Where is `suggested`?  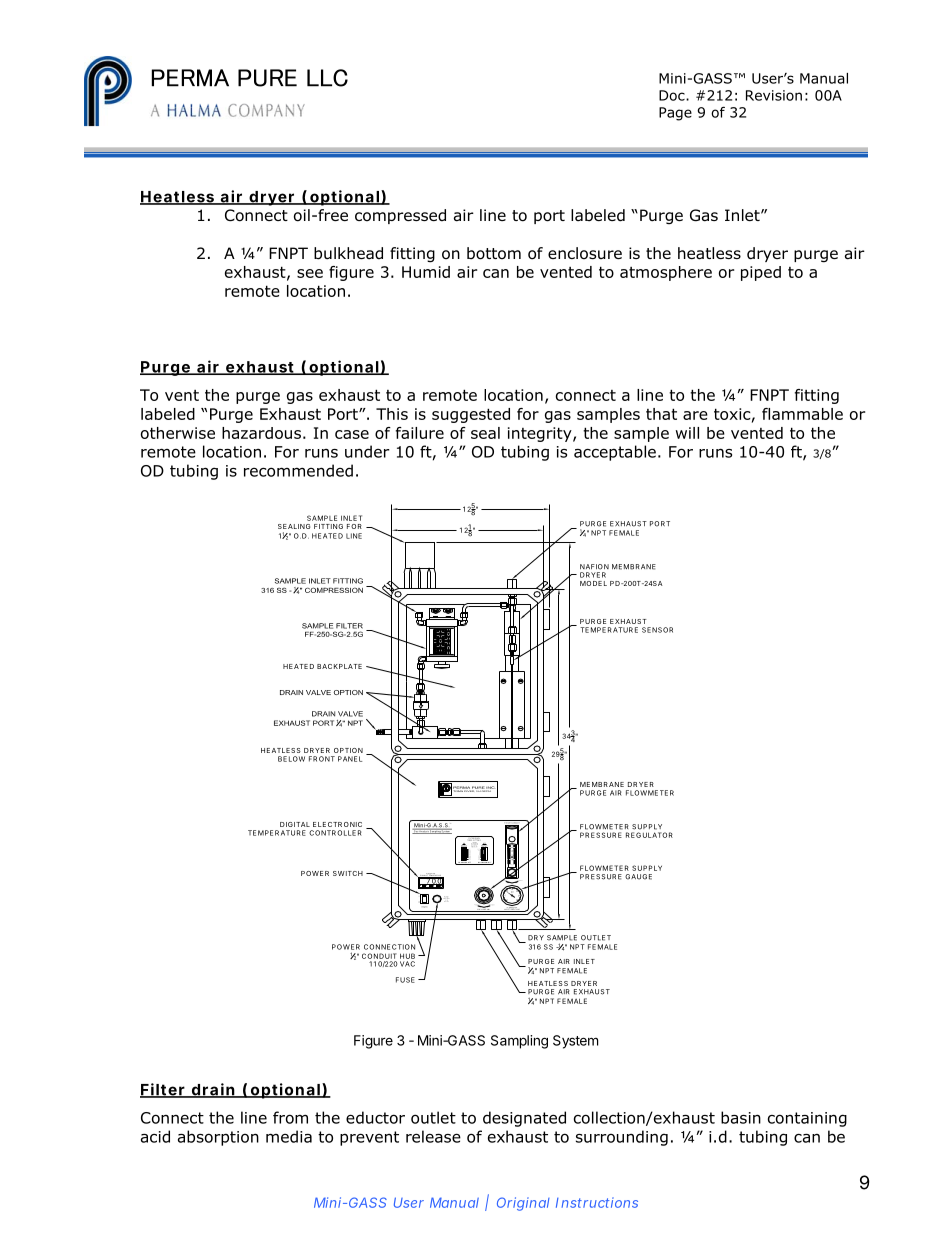
suggested is located at coordinates (471, 415).
